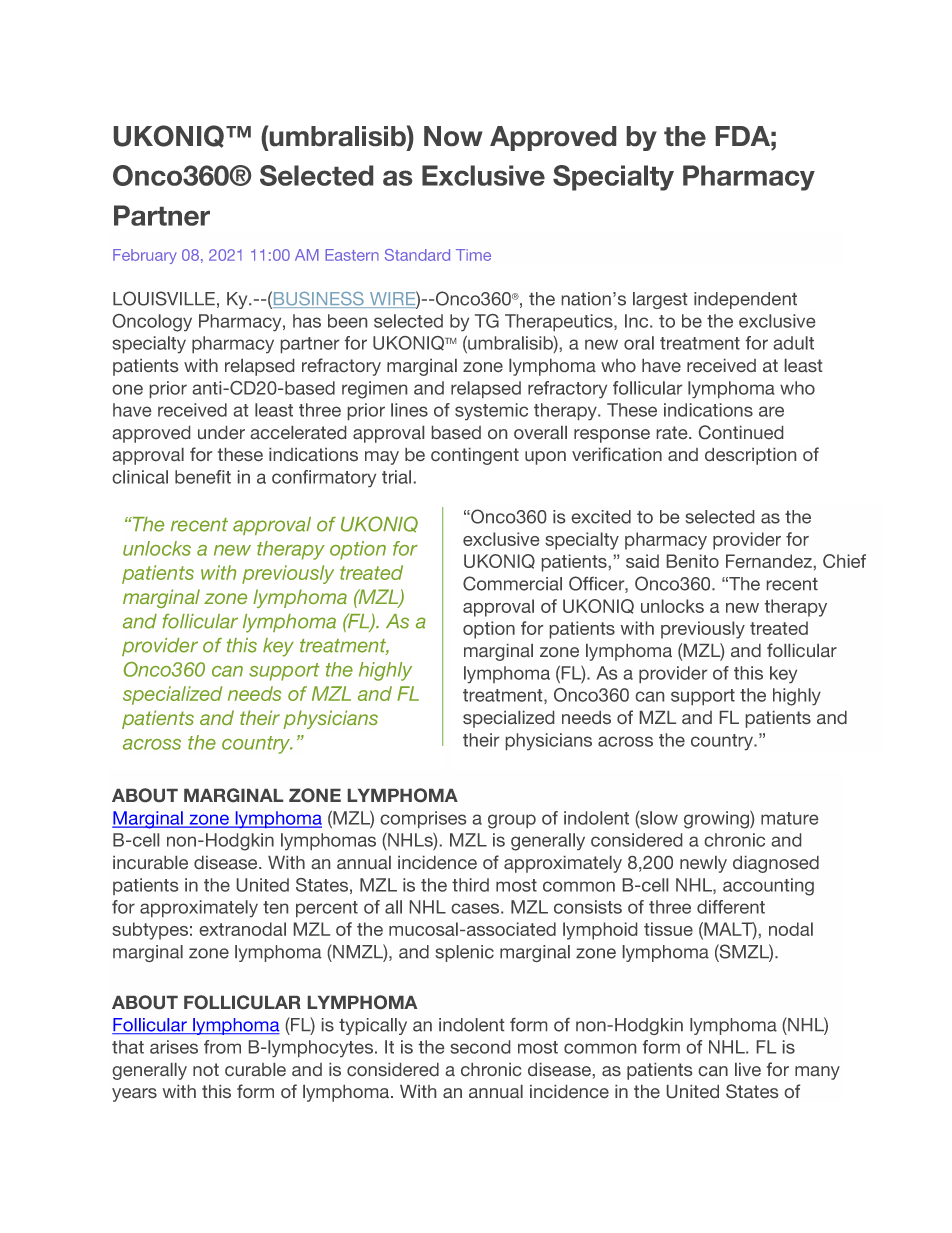  Describe the element at coordinates (453, 136) in the screenshot. I see `Now` at that location.
